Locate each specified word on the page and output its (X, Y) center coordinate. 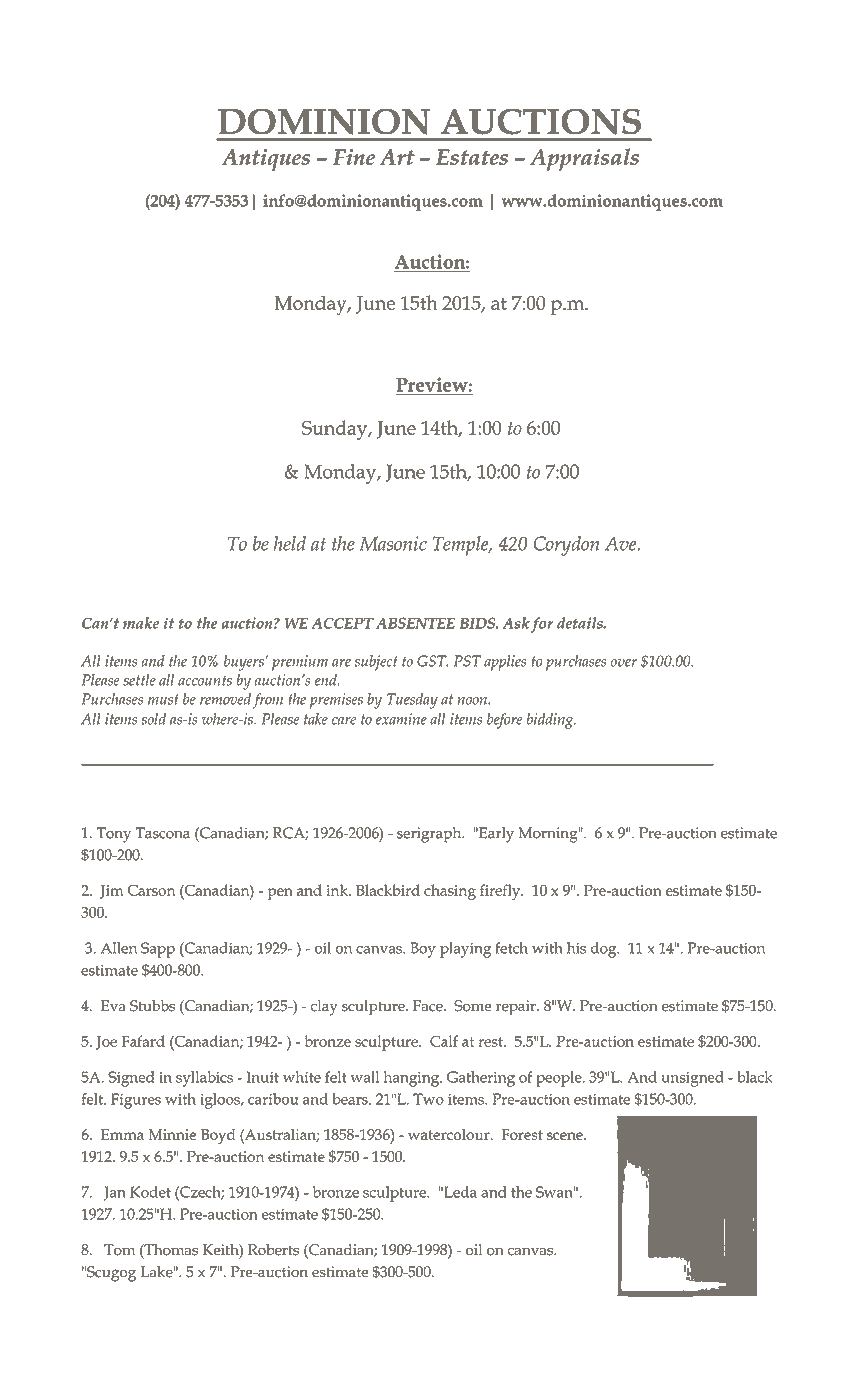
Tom (119, 1250)
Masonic (393, 543)
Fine (354, 157)
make (141, 623)
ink (338, 890)
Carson (151, 890)
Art (397, 157)
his (576, 948)
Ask (516, 623)
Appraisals (584, 159)
